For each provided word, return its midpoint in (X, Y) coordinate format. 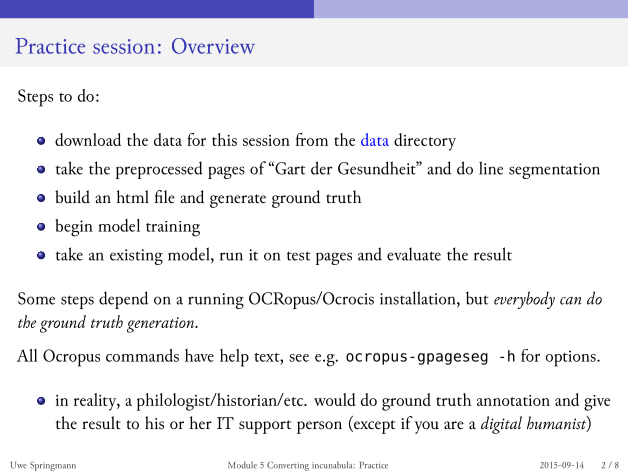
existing (136, 257)
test (299, 256)
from (312, 139)
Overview (213, 46)
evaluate (414, 254)
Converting (288, 466)
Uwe (18, 465)
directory (425, 142)
